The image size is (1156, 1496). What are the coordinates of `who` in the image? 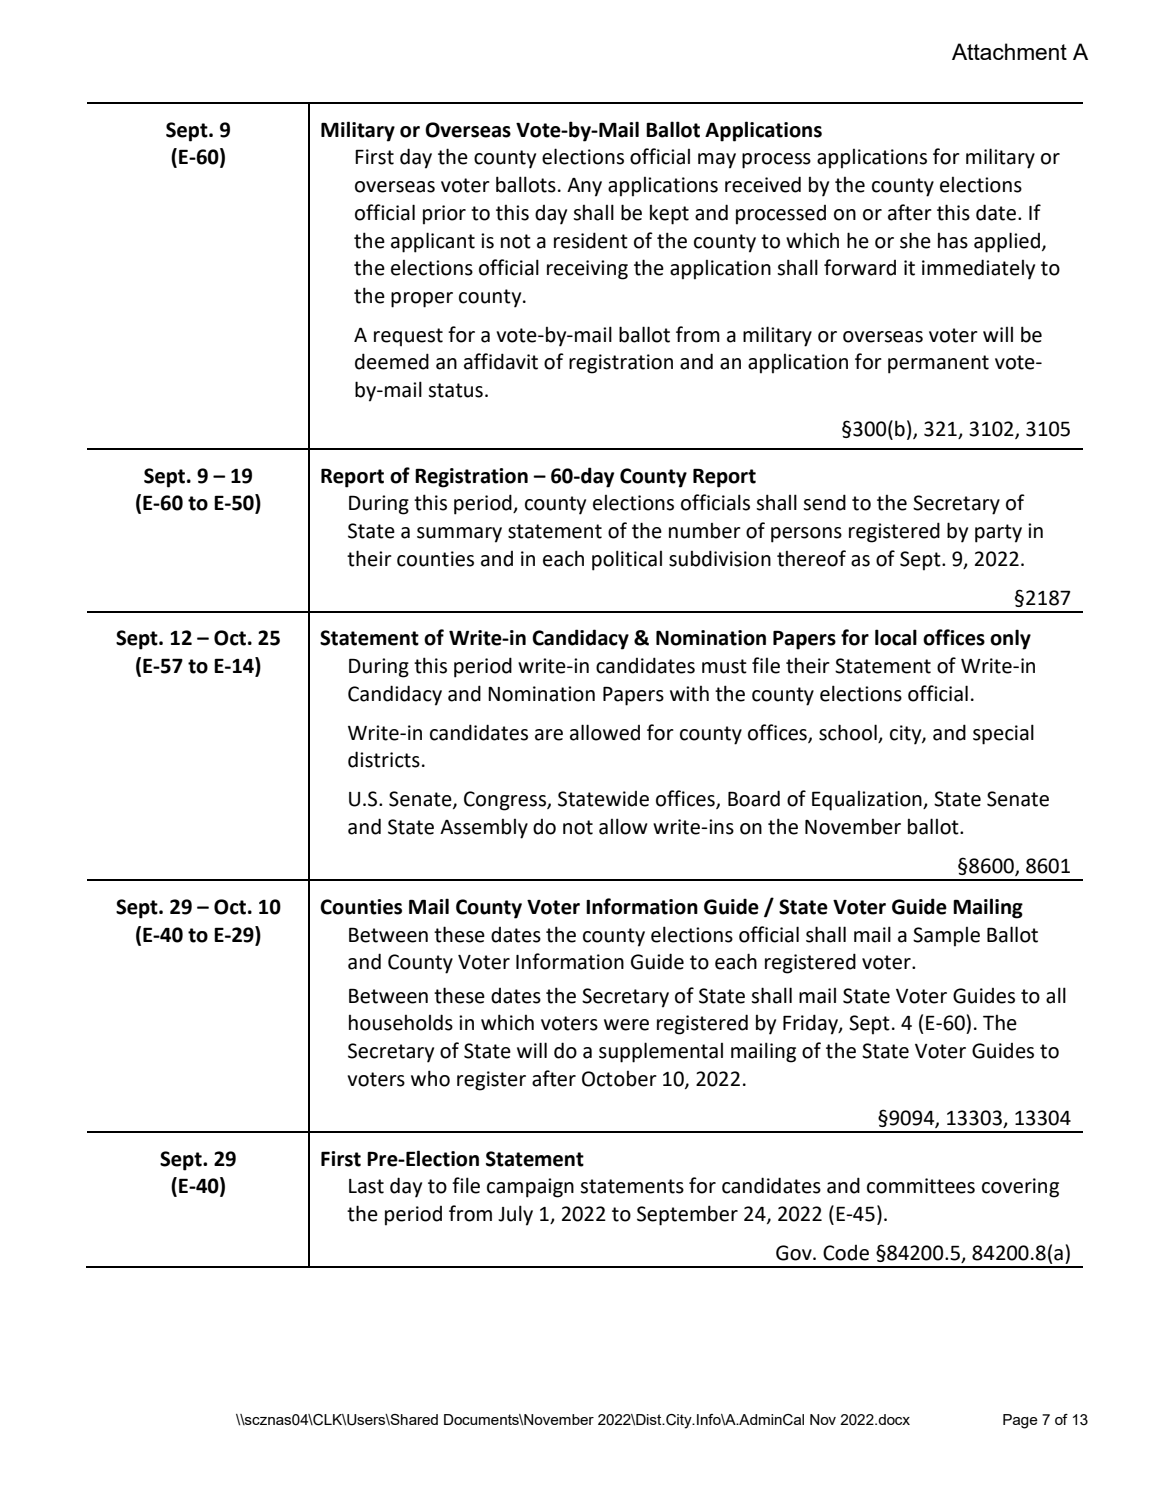 It's located at (430, 1078).
